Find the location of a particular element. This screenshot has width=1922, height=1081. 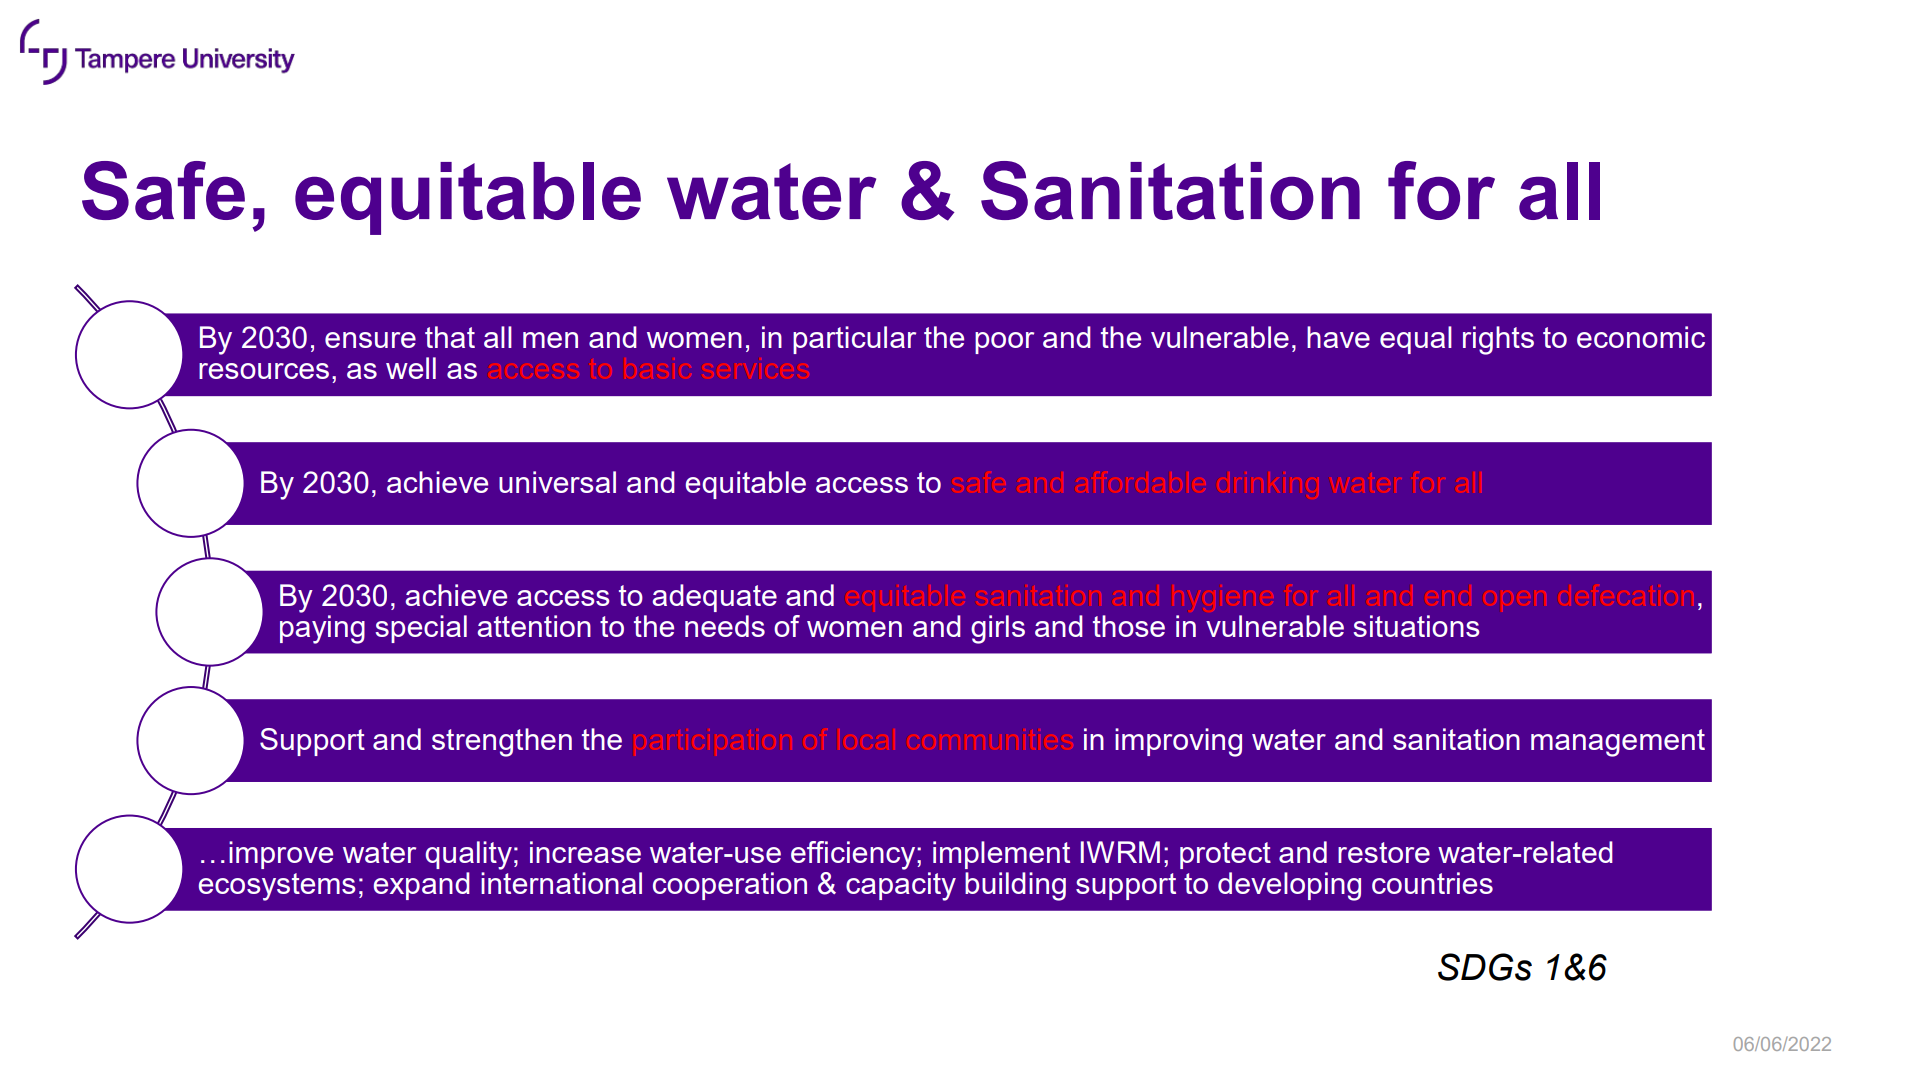

expand is located at coordinates (422, 886).
